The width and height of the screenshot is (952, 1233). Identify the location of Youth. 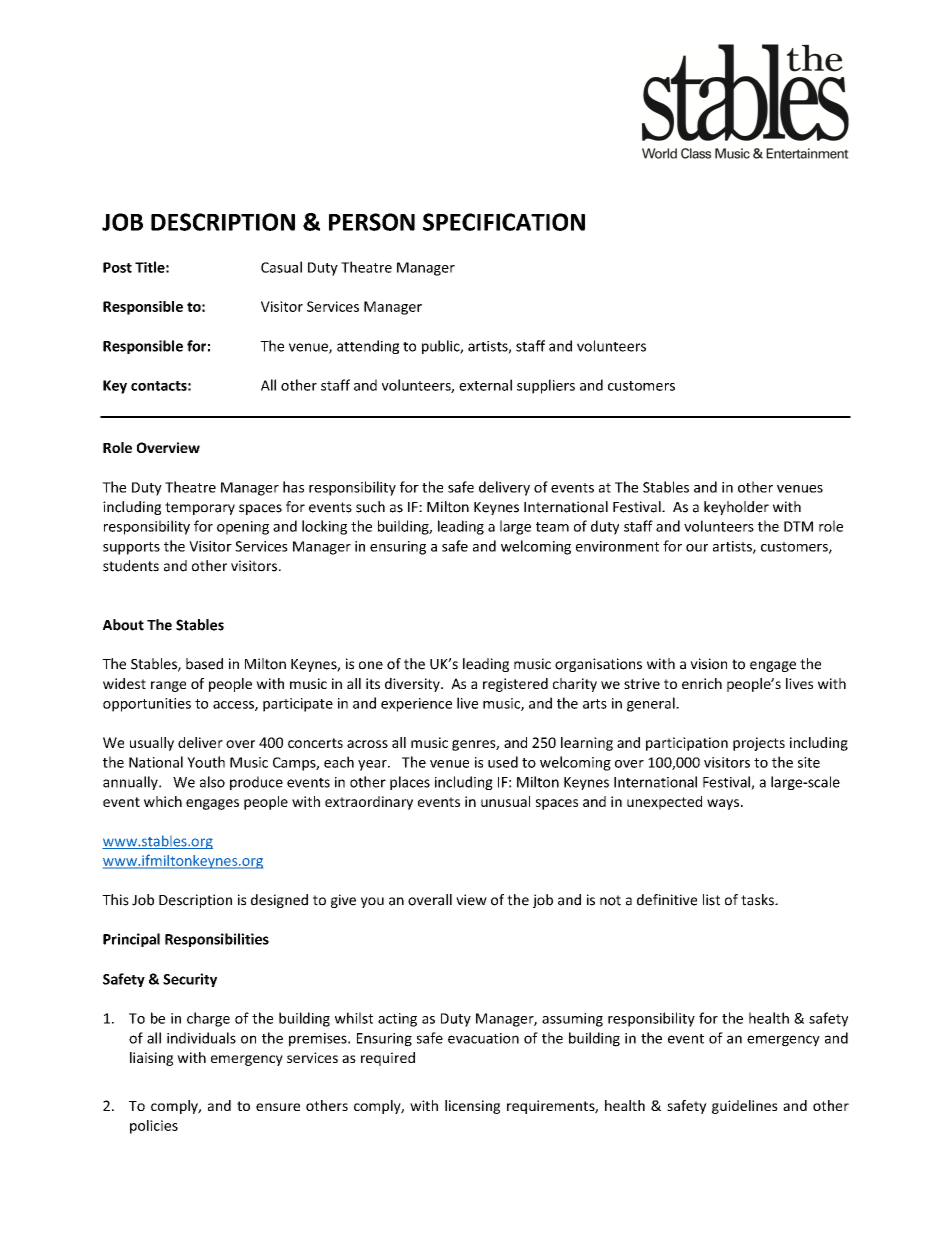
(206, 762).
